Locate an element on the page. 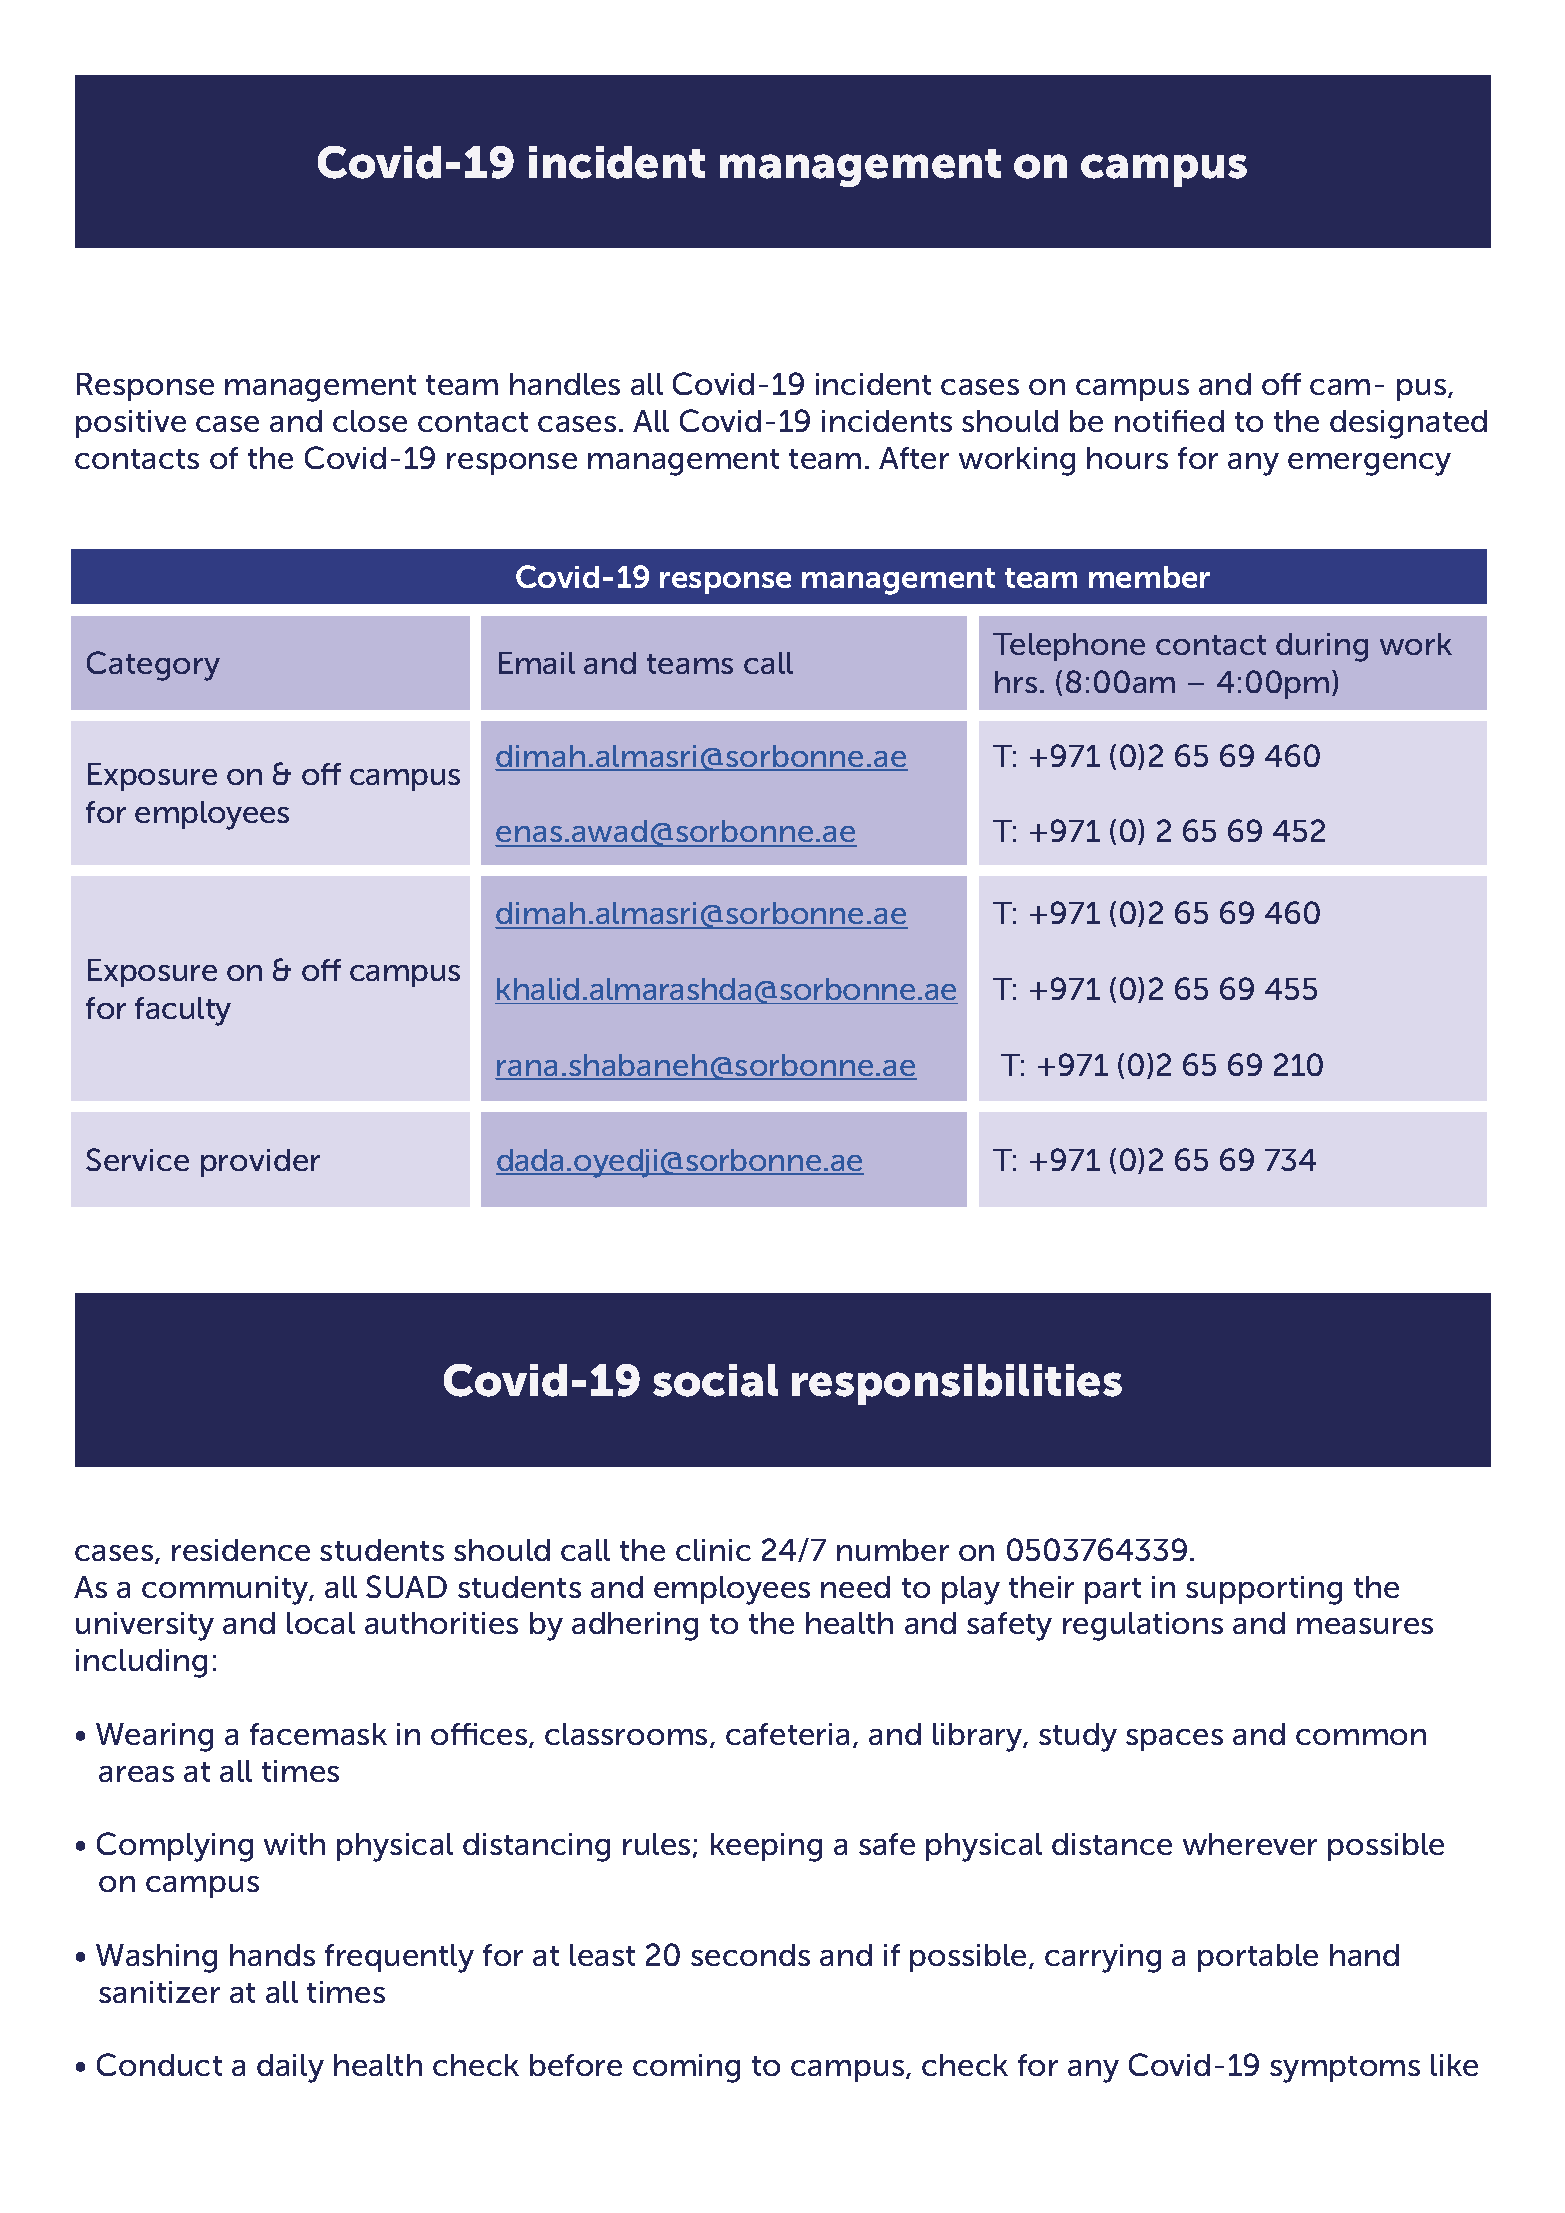 The width and height of the image is (1565, 2213). close is located at coordinates (370, 421).
